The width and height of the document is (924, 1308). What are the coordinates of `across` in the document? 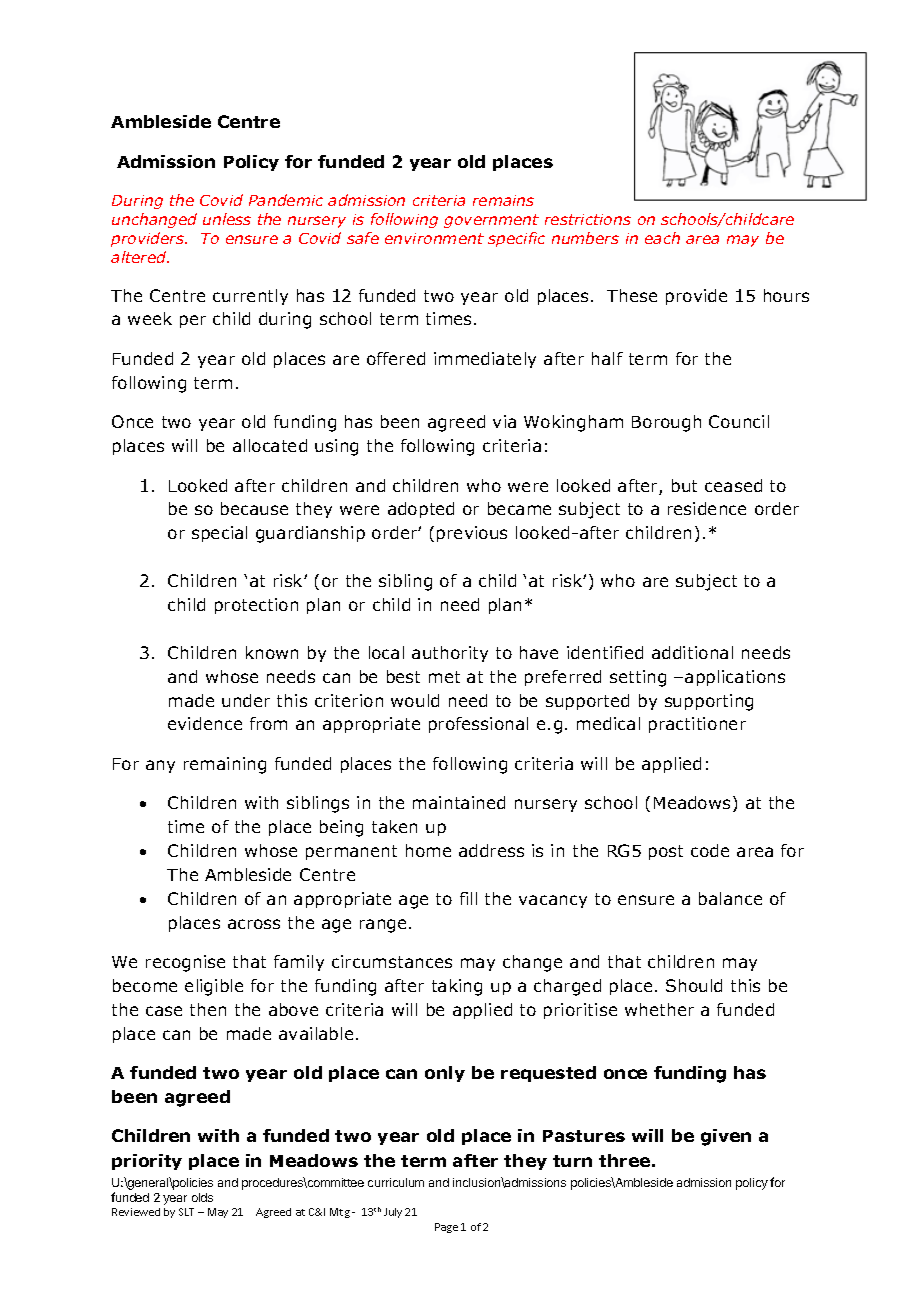 It's located at (254, 924).
